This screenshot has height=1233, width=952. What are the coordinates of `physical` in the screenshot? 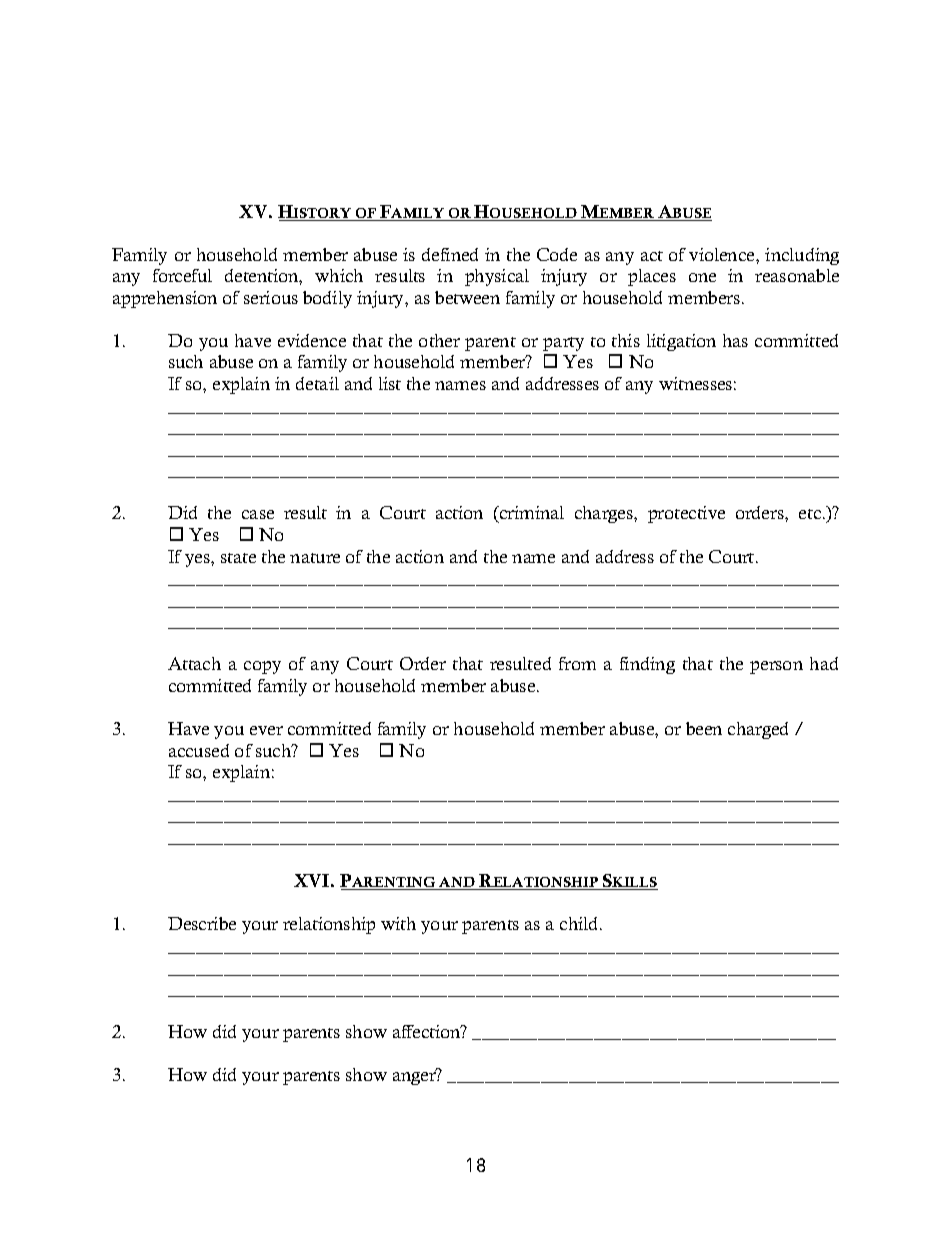 It's located at (497, 277).
